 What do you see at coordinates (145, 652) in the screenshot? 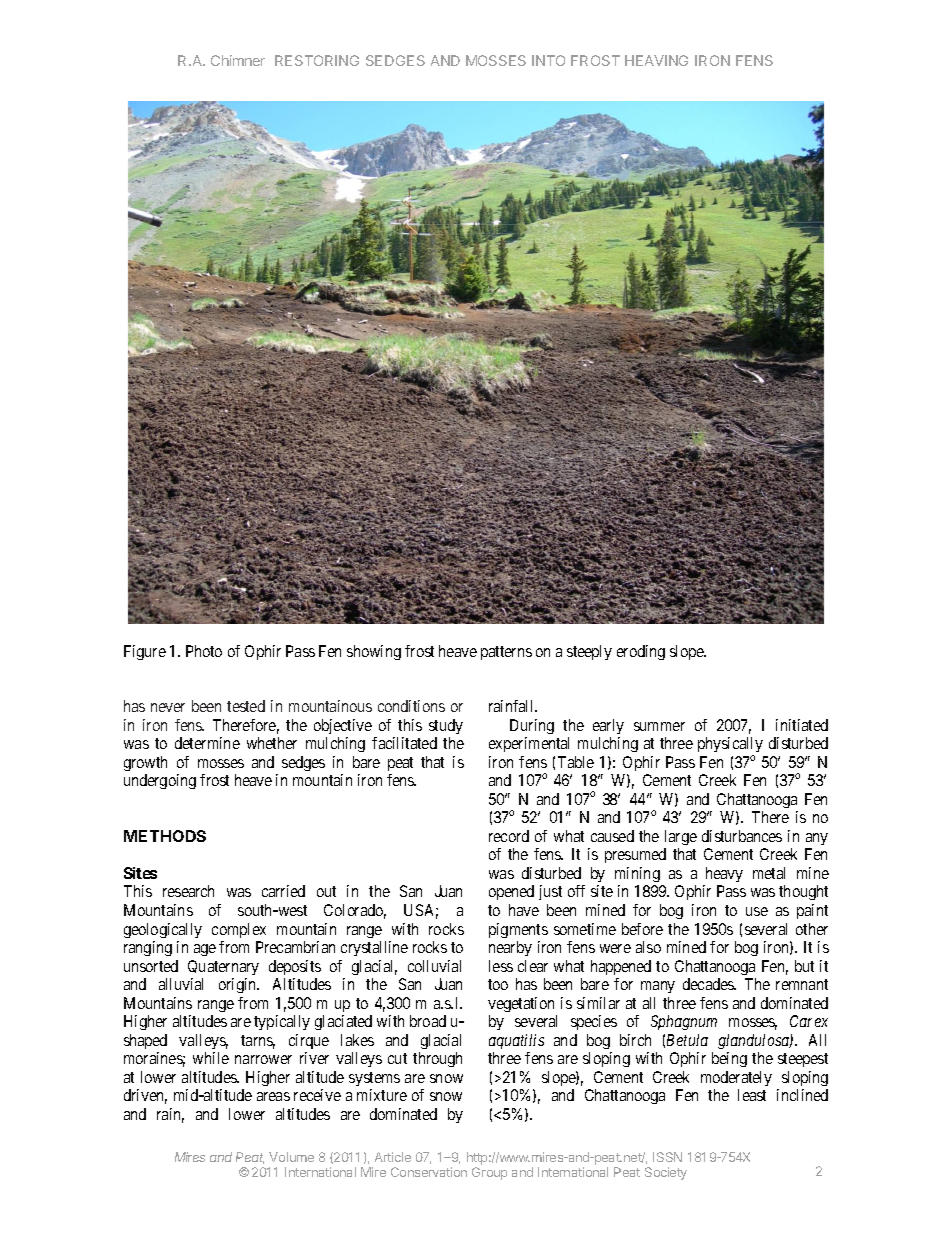
I see `Figure` at bounding box center [145, 652].
